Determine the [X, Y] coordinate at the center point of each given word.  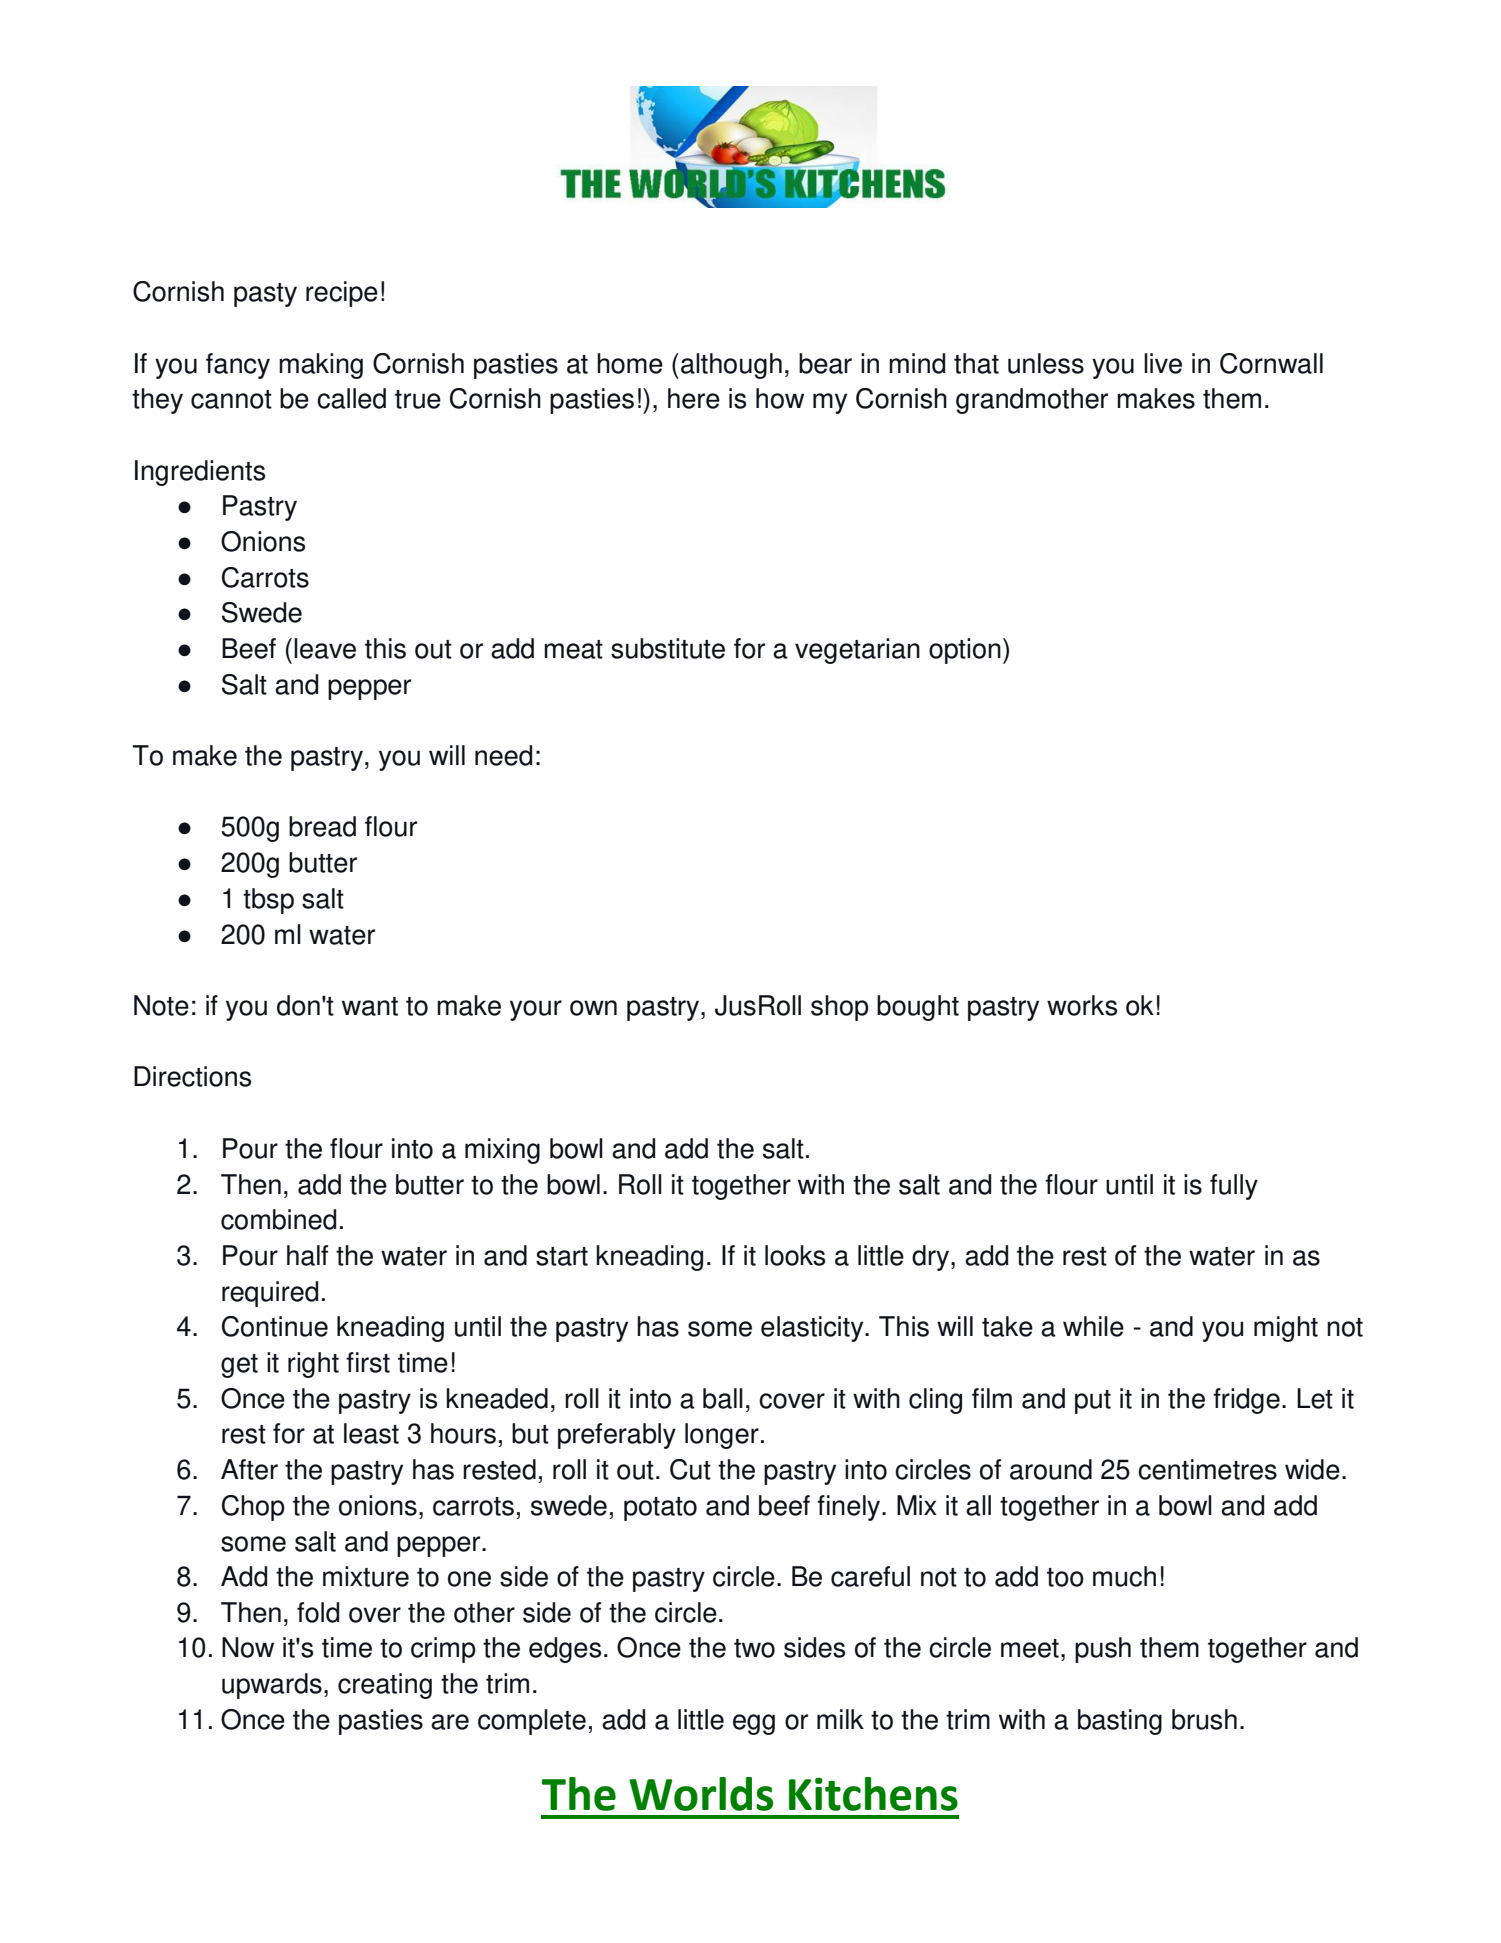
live [1163, 363]
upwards [272, 1686]
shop [840, 1008]
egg [754, 1724]
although [731, 366]
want [370, 1006]
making [321, 366]
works [1082, 1005]
